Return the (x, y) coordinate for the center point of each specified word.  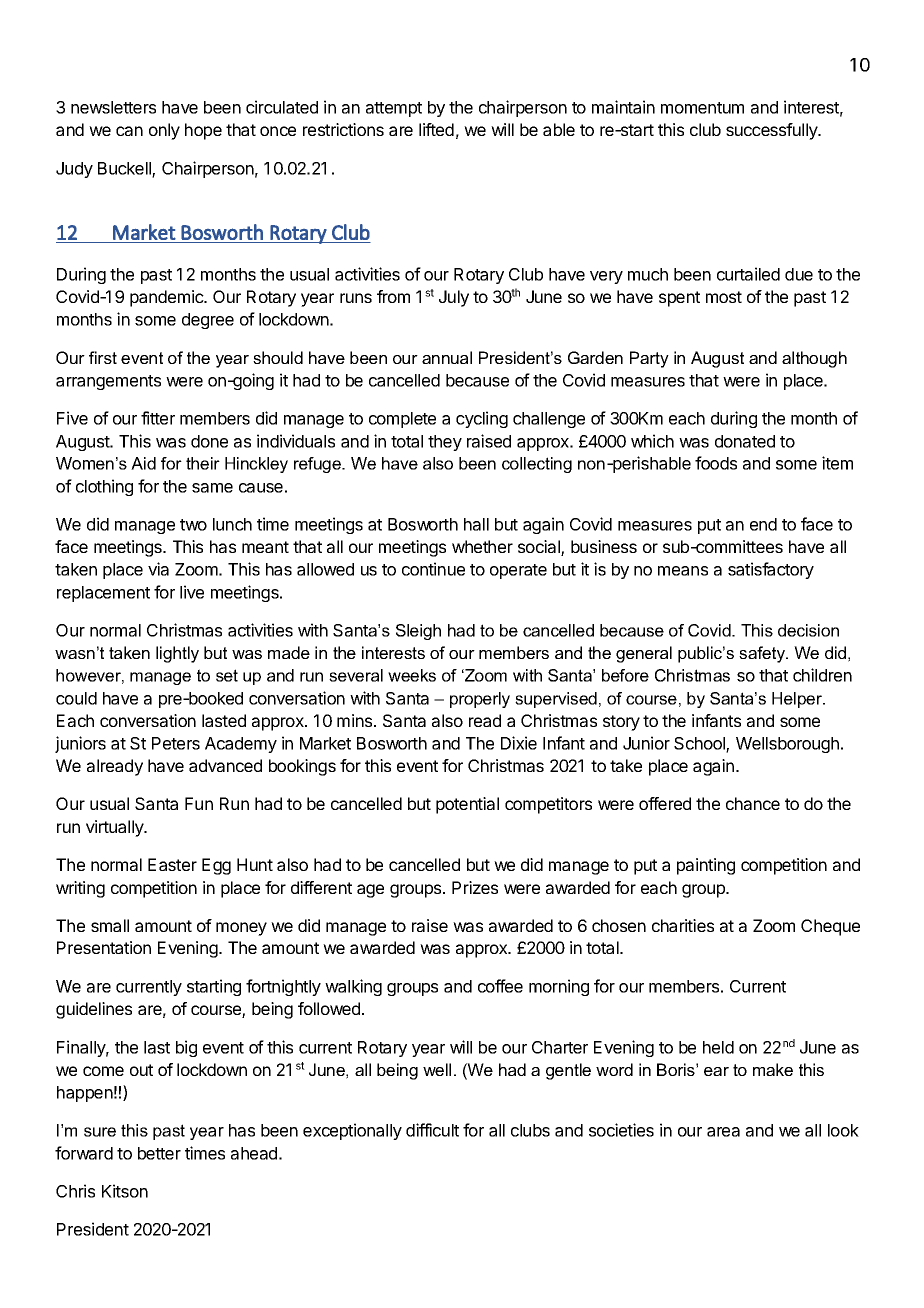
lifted (436, 129)
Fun (199, 803)
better (159, 1153)
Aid (143, 463)
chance (753, 803)
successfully (772, 131)
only (164, 131)
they (445, 443)
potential (467, 805)
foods (716, 463)
